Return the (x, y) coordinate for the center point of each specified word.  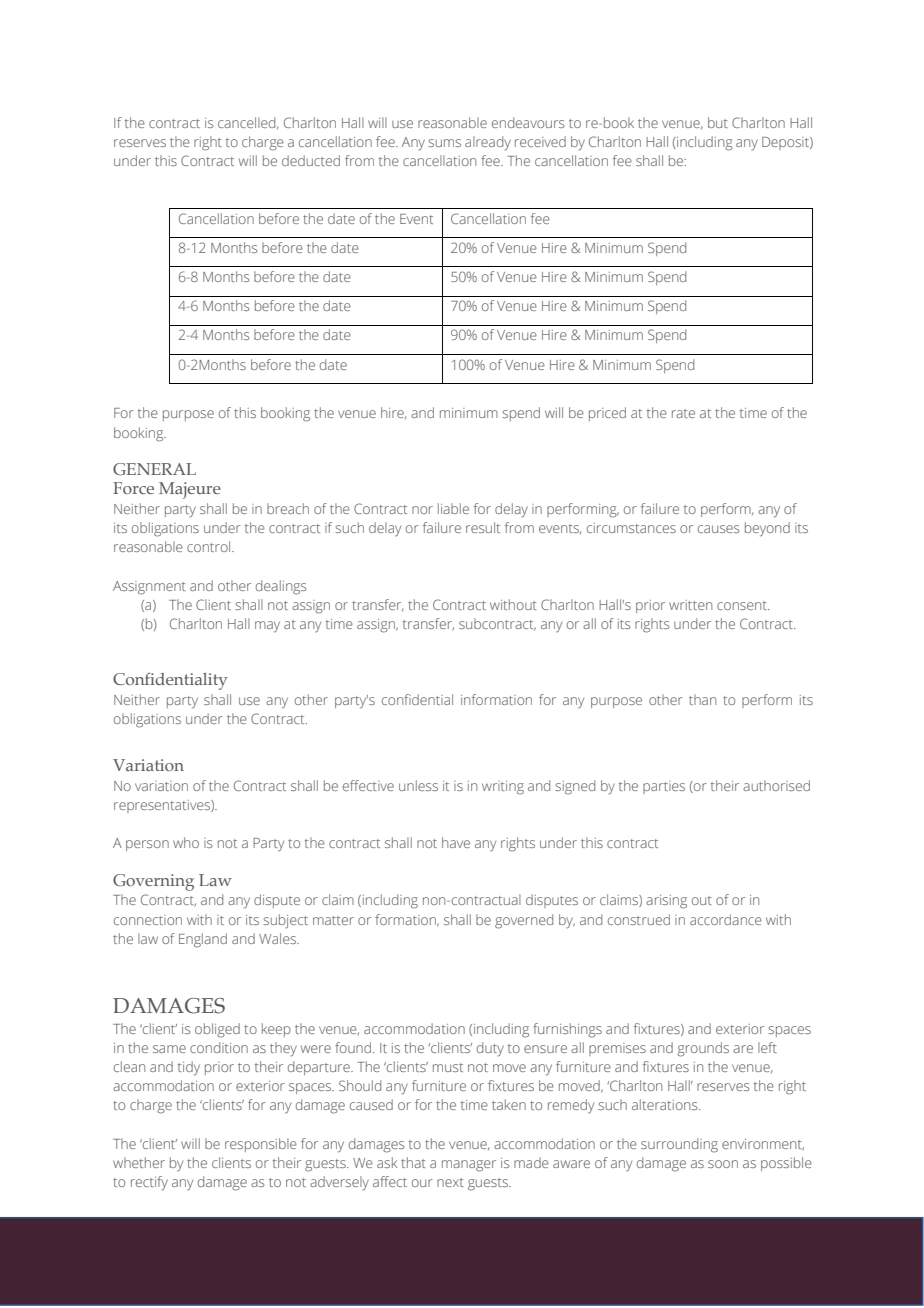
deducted (311, 160)
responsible (261, 1145)
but (718, 122)
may (267, 627)
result (483, 527)
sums (444, 143)
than (702, 699)
